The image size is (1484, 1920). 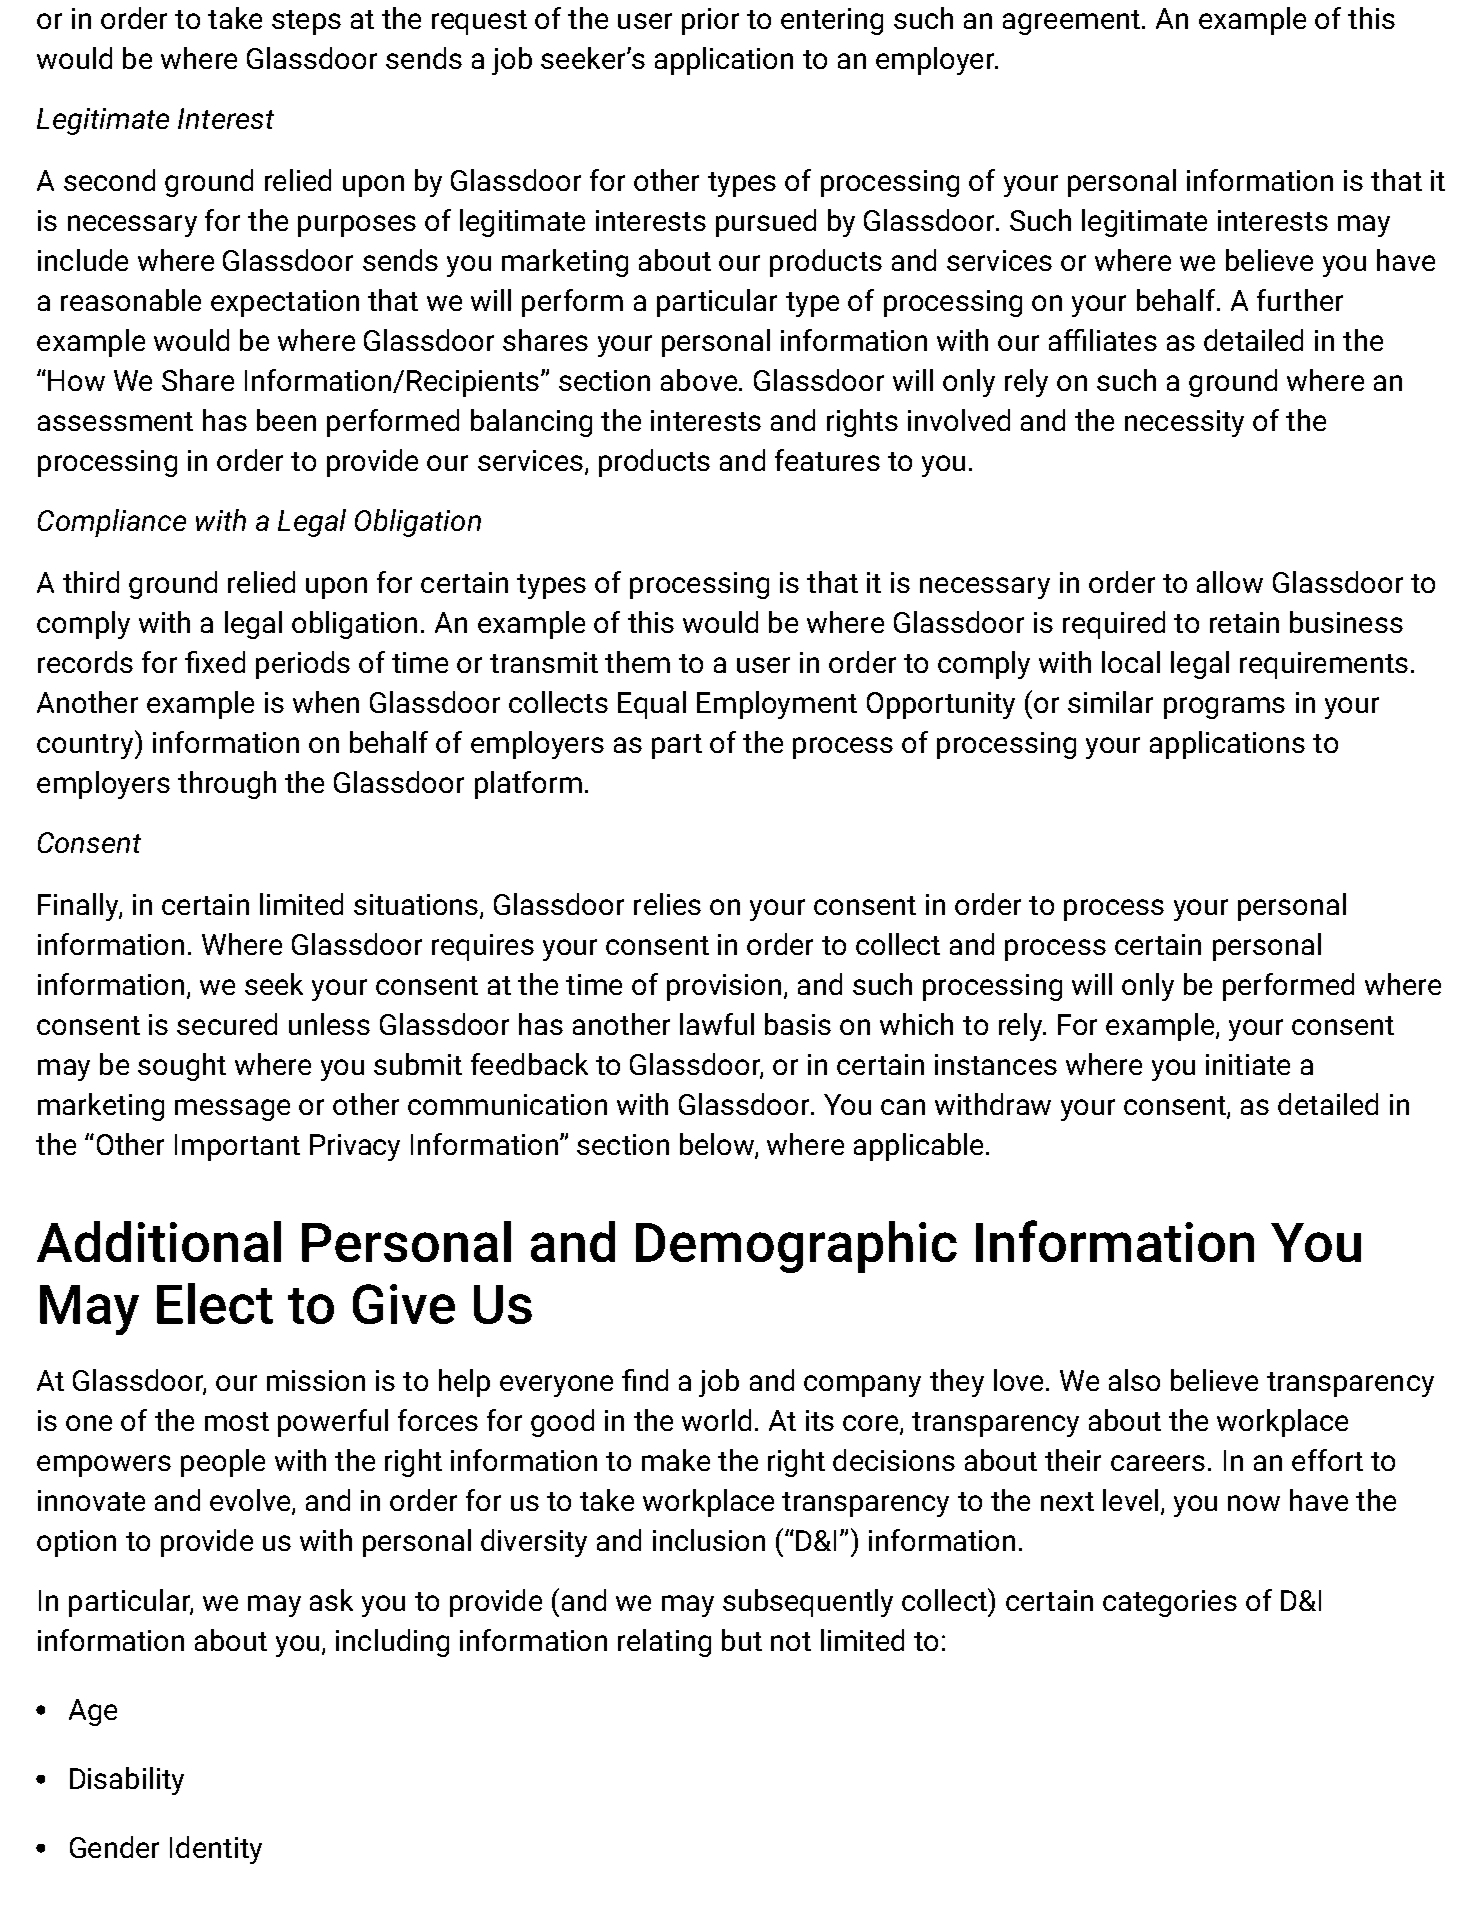 What do you see at coordinates (645, 1380) in the screenshot?
I see `find` at bounding box center [645, 1380].
